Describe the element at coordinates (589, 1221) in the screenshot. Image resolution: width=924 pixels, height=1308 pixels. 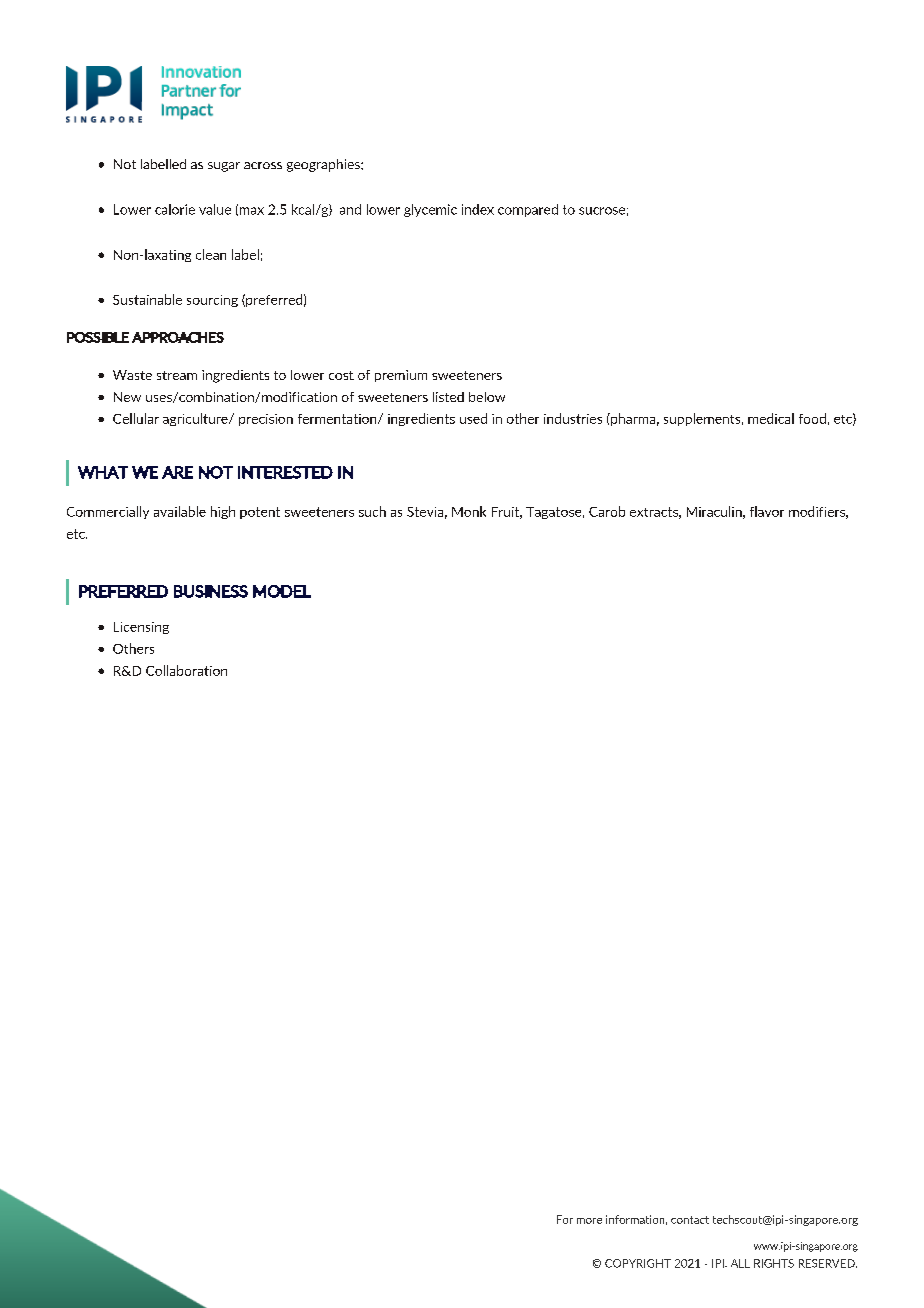
I see `more` at that location.
